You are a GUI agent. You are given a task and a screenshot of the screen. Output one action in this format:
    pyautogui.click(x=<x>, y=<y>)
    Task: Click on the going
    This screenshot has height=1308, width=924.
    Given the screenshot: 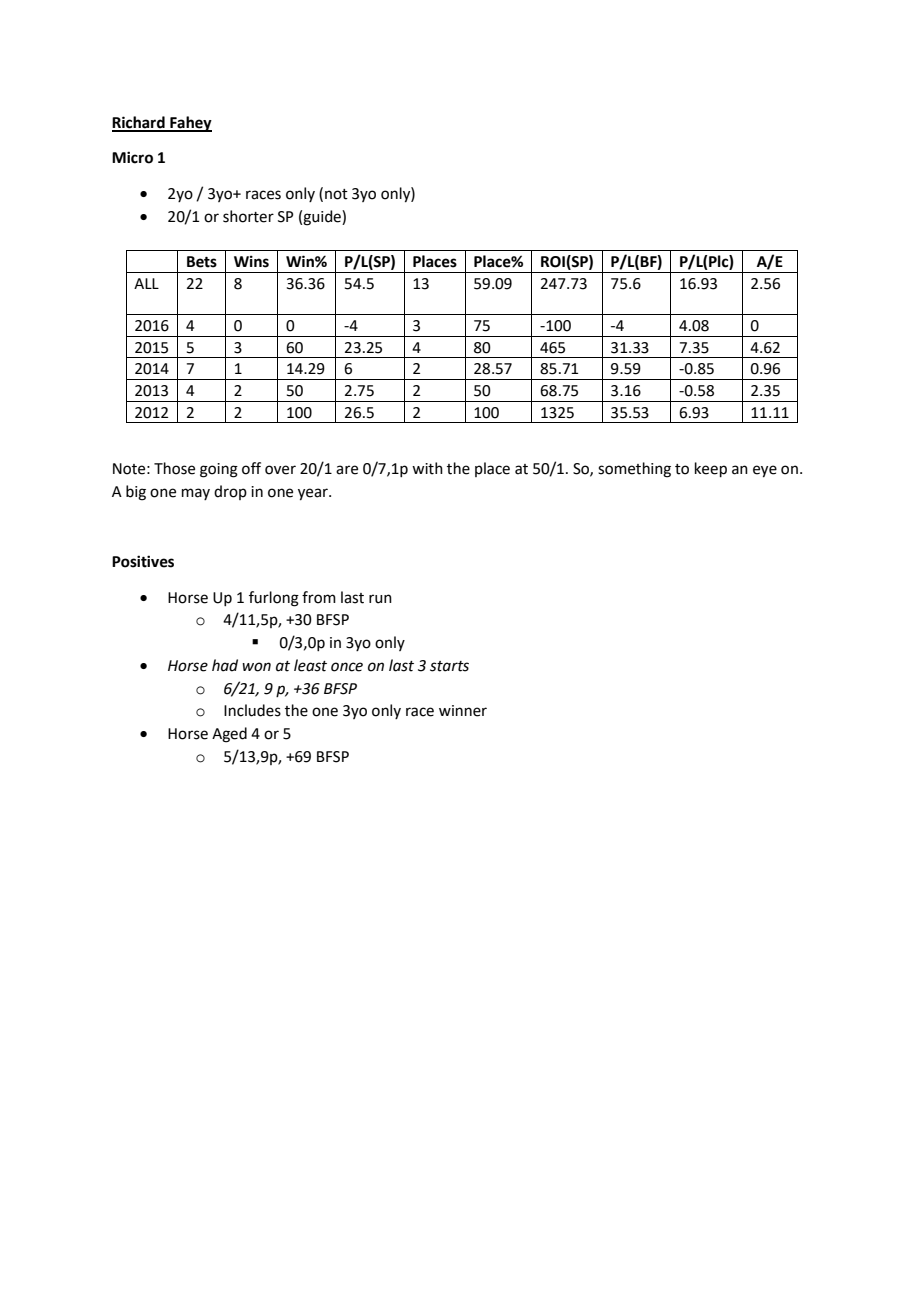 What is the action you would take?
    pyautogui.click(x=219, y=470)
